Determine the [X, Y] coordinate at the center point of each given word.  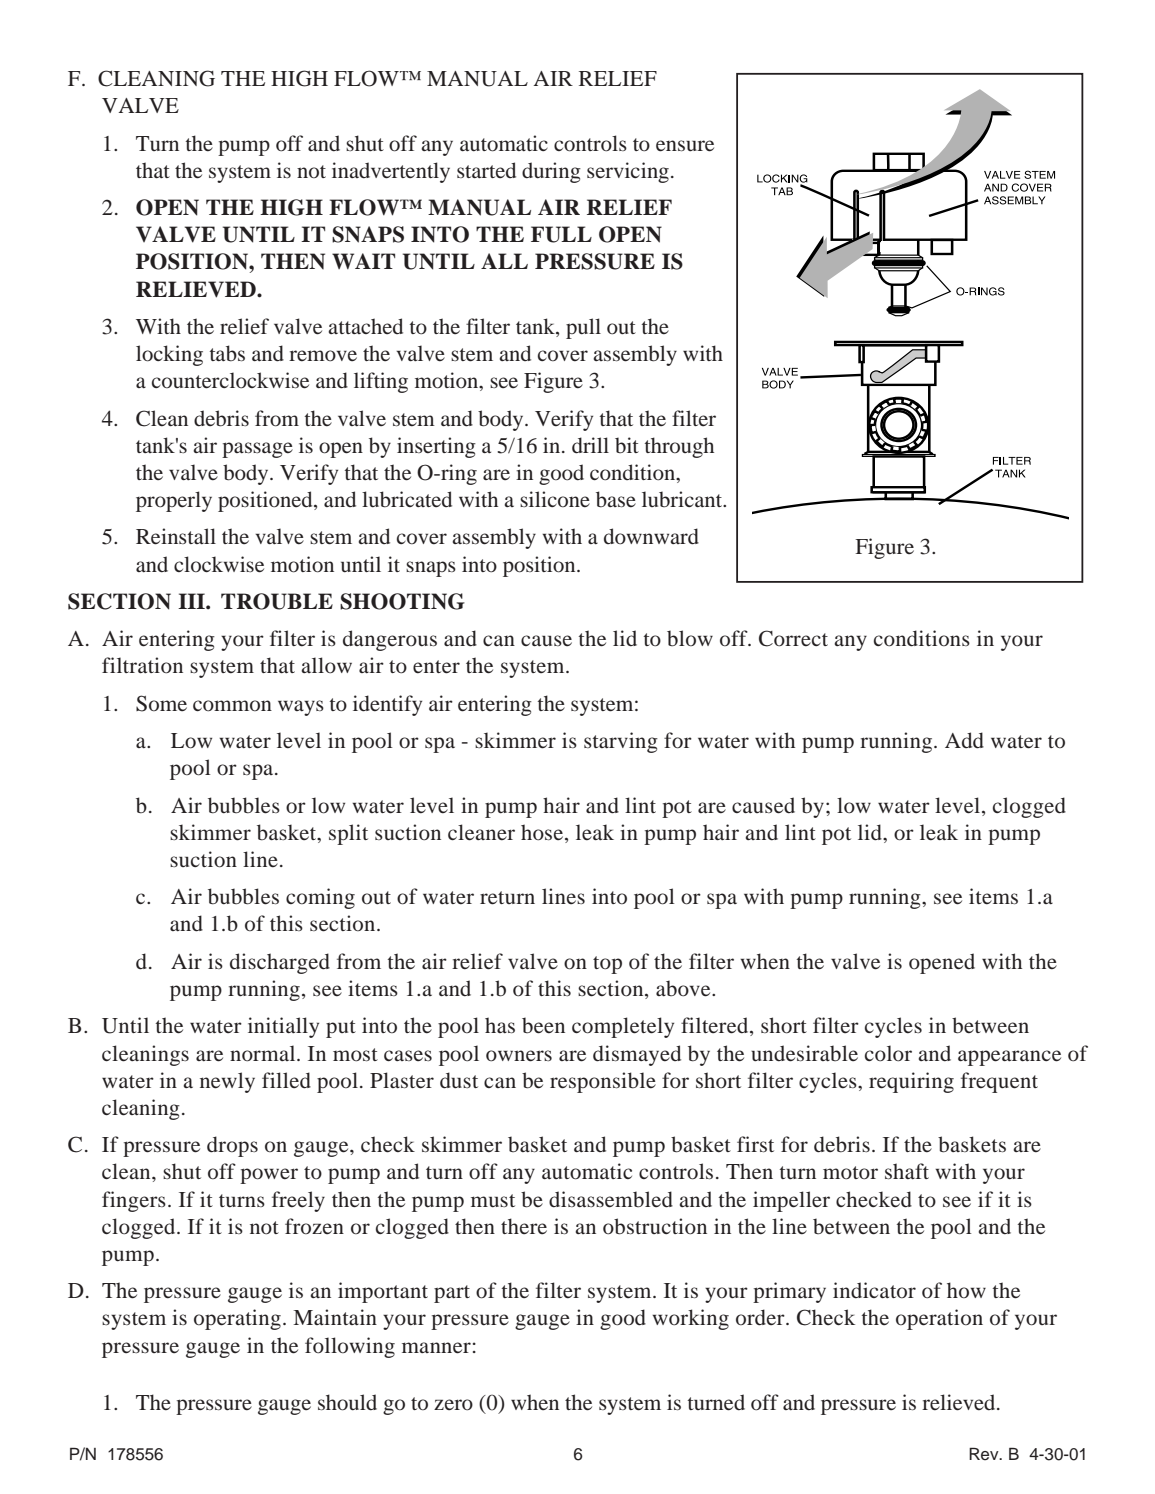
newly [227, 1082]
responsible [603, 1082]
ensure [685, 146]
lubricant [683, 499]
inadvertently [391, 172]
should [347, 1402]
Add [964, 740]
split [348, 834]
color [888, 1053]
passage [257, 450]
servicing [628, 172]
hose [542, 832]
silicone [555, 499]
